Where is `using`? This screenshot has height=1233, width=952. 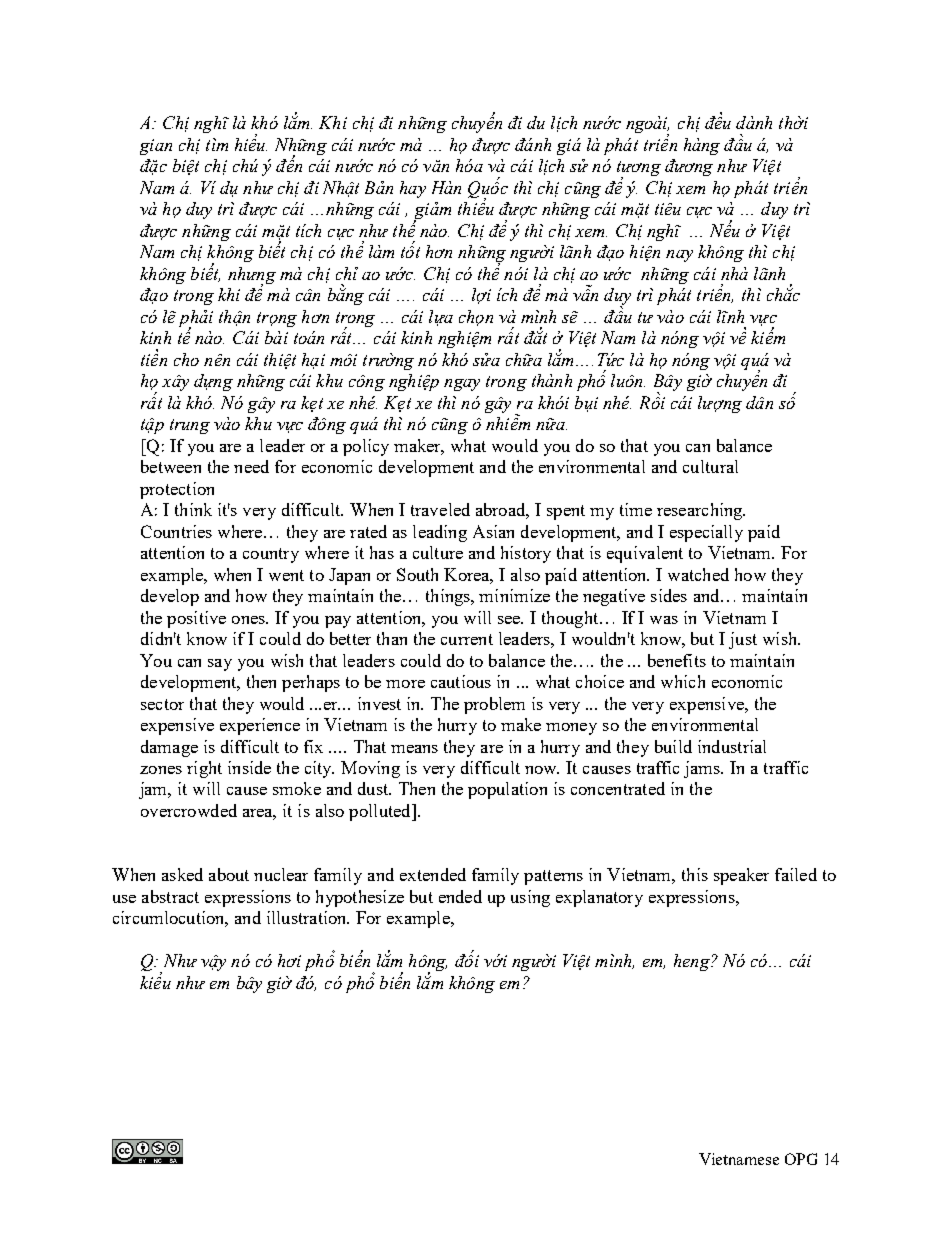 using is located at coordinates (530, 898).
